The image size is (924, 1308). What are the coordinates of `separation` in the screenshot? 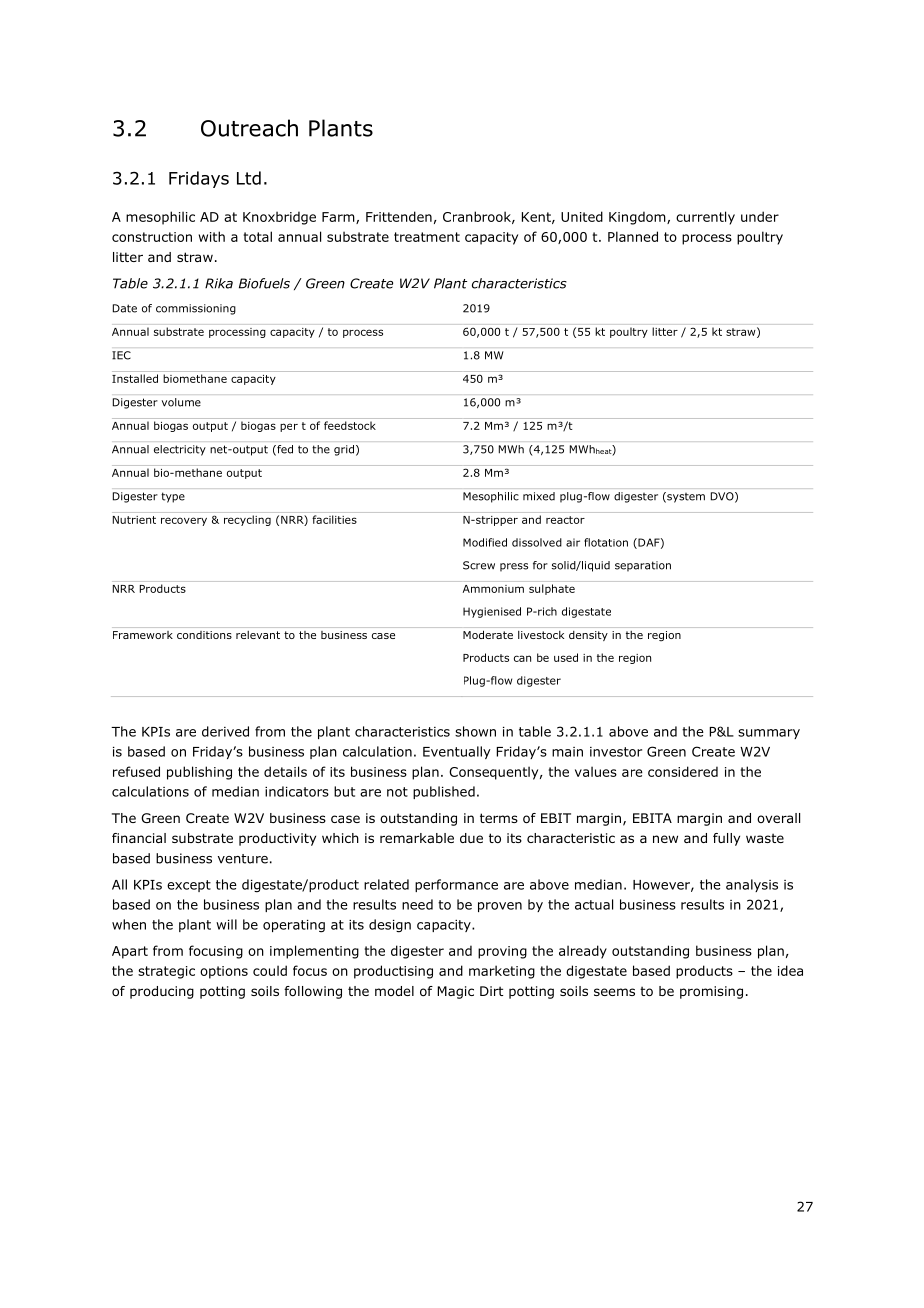 It's located at (643, 566).
